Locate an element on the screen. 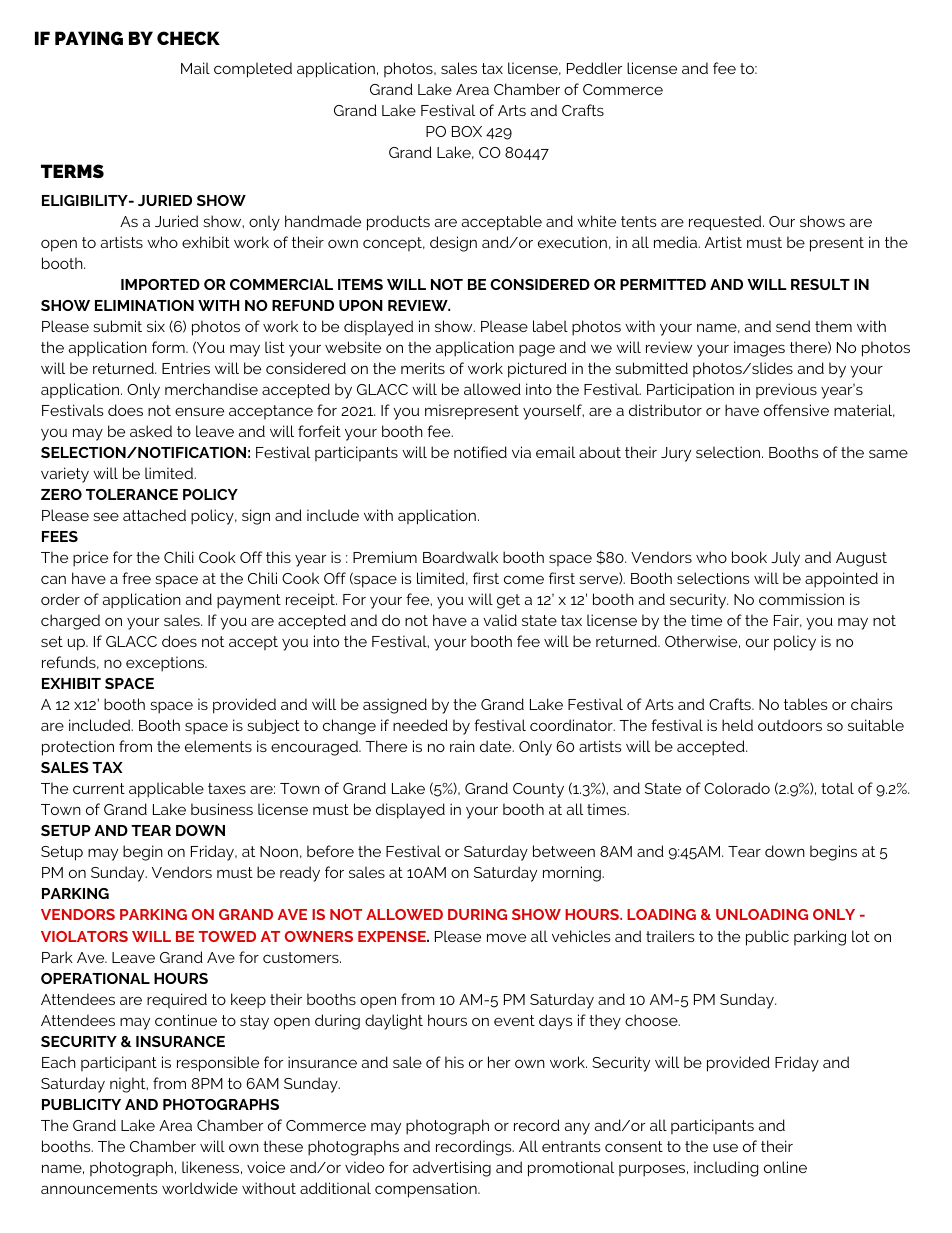 This screenshot has height=1233, width=952. CHECK is located at coordinates (188, 38).
